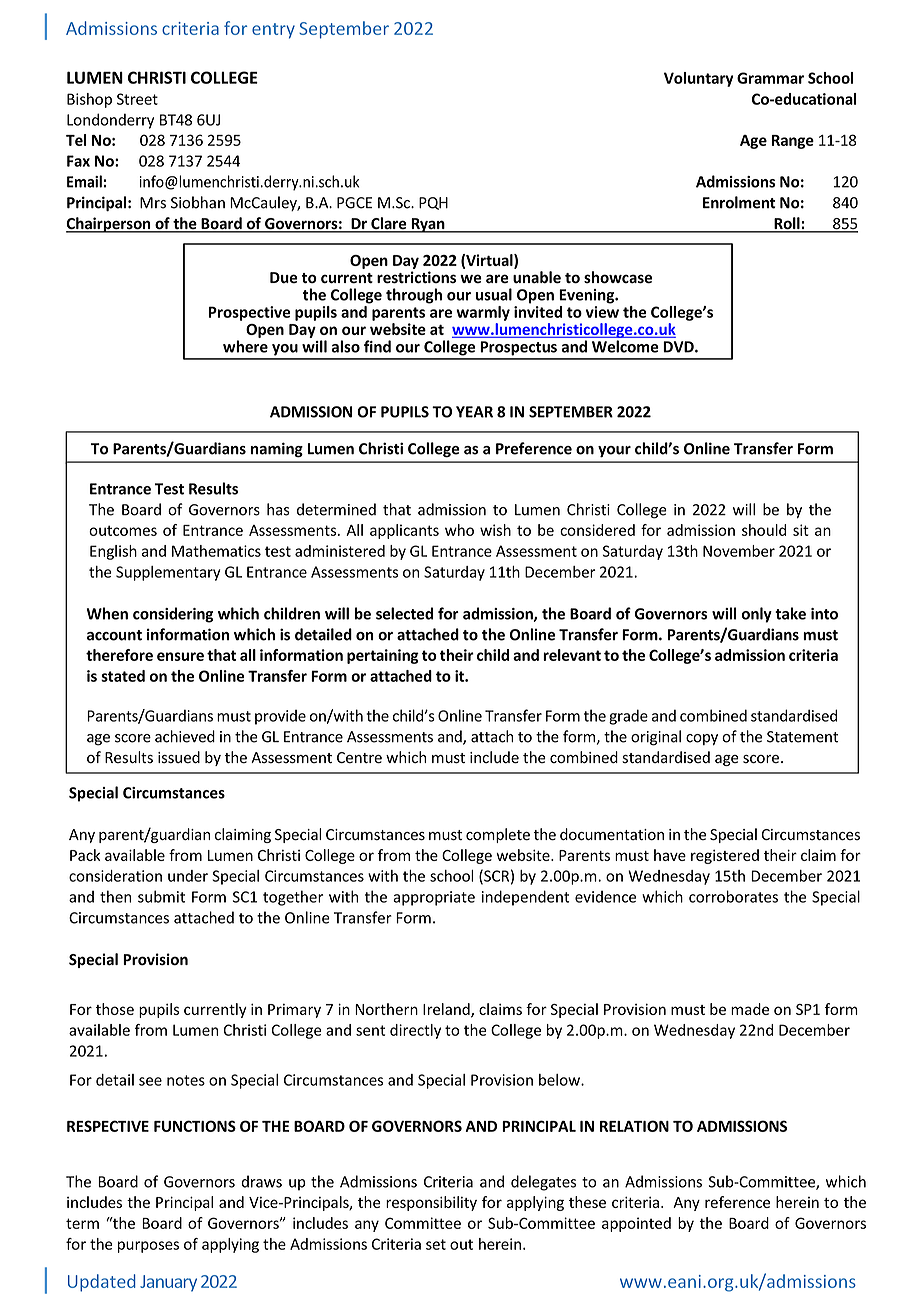 The image size is (924, 1307). Describe the element at coordinates (725, 856) in the image. I see `registered` at that location.
